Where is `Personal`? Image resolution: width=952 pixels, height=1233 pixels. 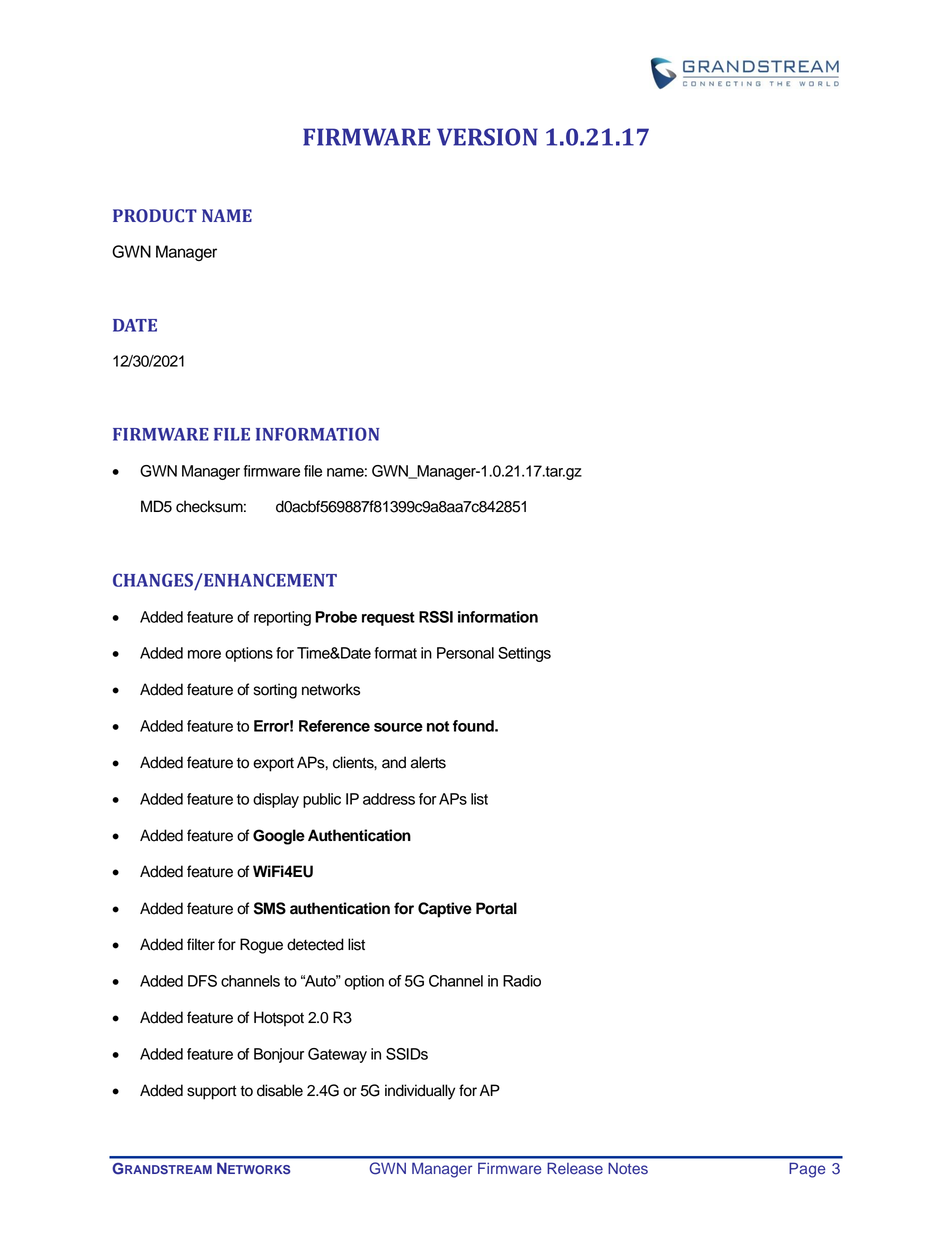
Personal is located at coordinates (465, 653).
